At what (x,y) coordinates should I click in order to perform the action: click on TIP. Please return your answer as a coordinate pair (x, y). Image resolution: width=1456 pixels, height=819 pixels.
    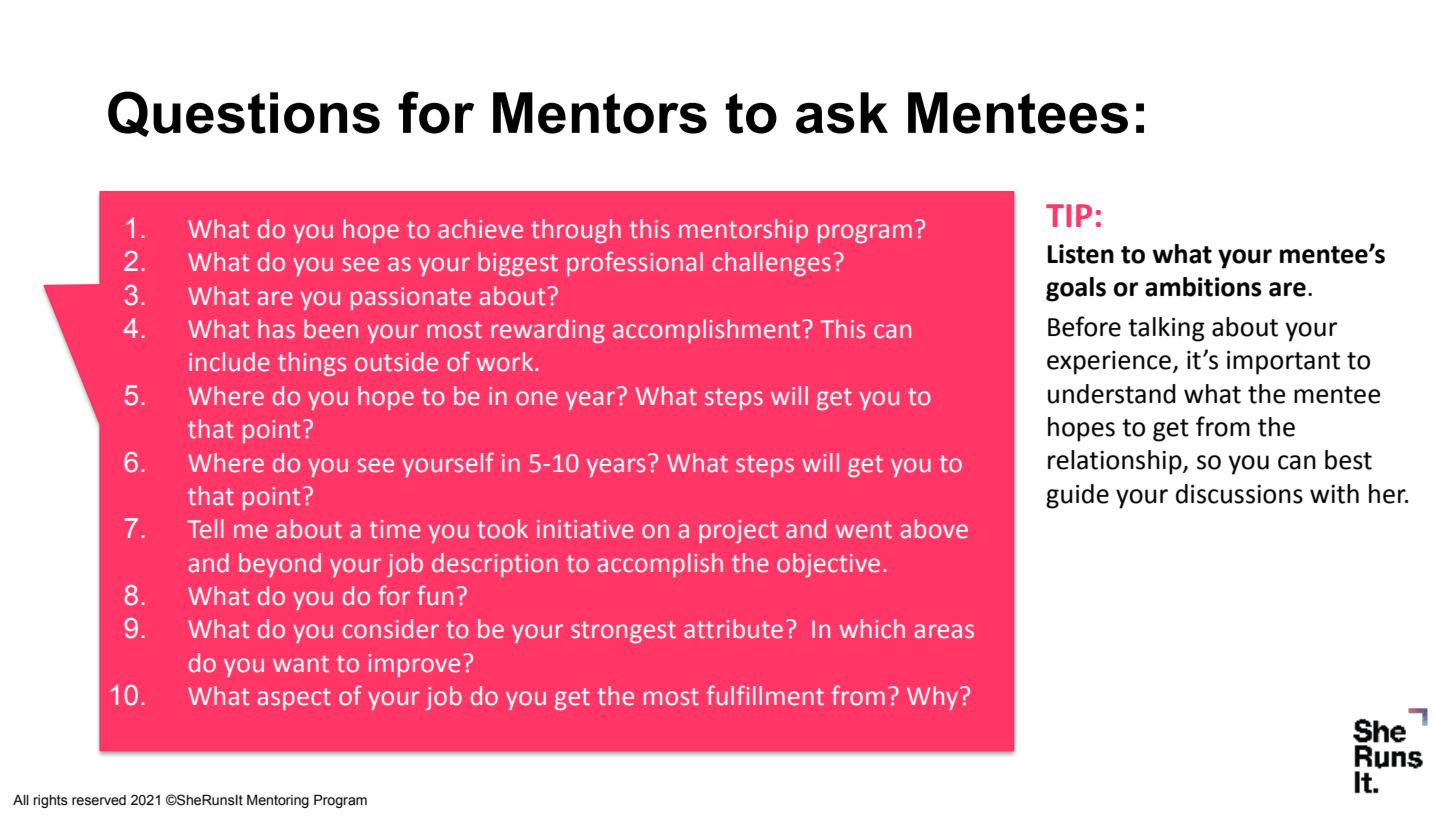
    Looking at the image, I should click on (1069, 215).
